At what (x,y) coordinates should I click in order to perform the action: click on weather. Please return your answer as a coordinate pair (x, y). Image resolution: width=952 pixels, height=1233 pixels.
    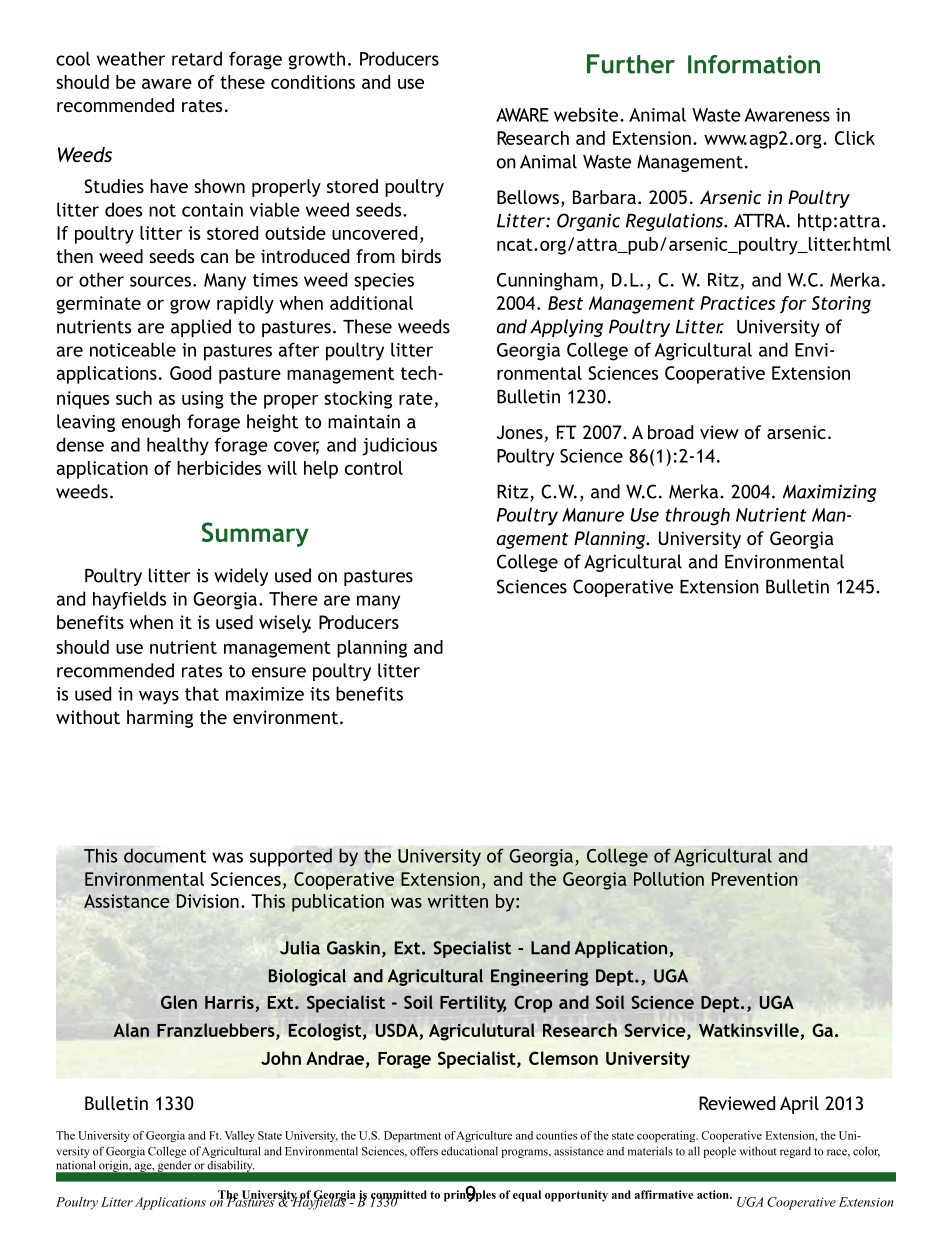
    Looking at the image, I should click on (131, 58).
